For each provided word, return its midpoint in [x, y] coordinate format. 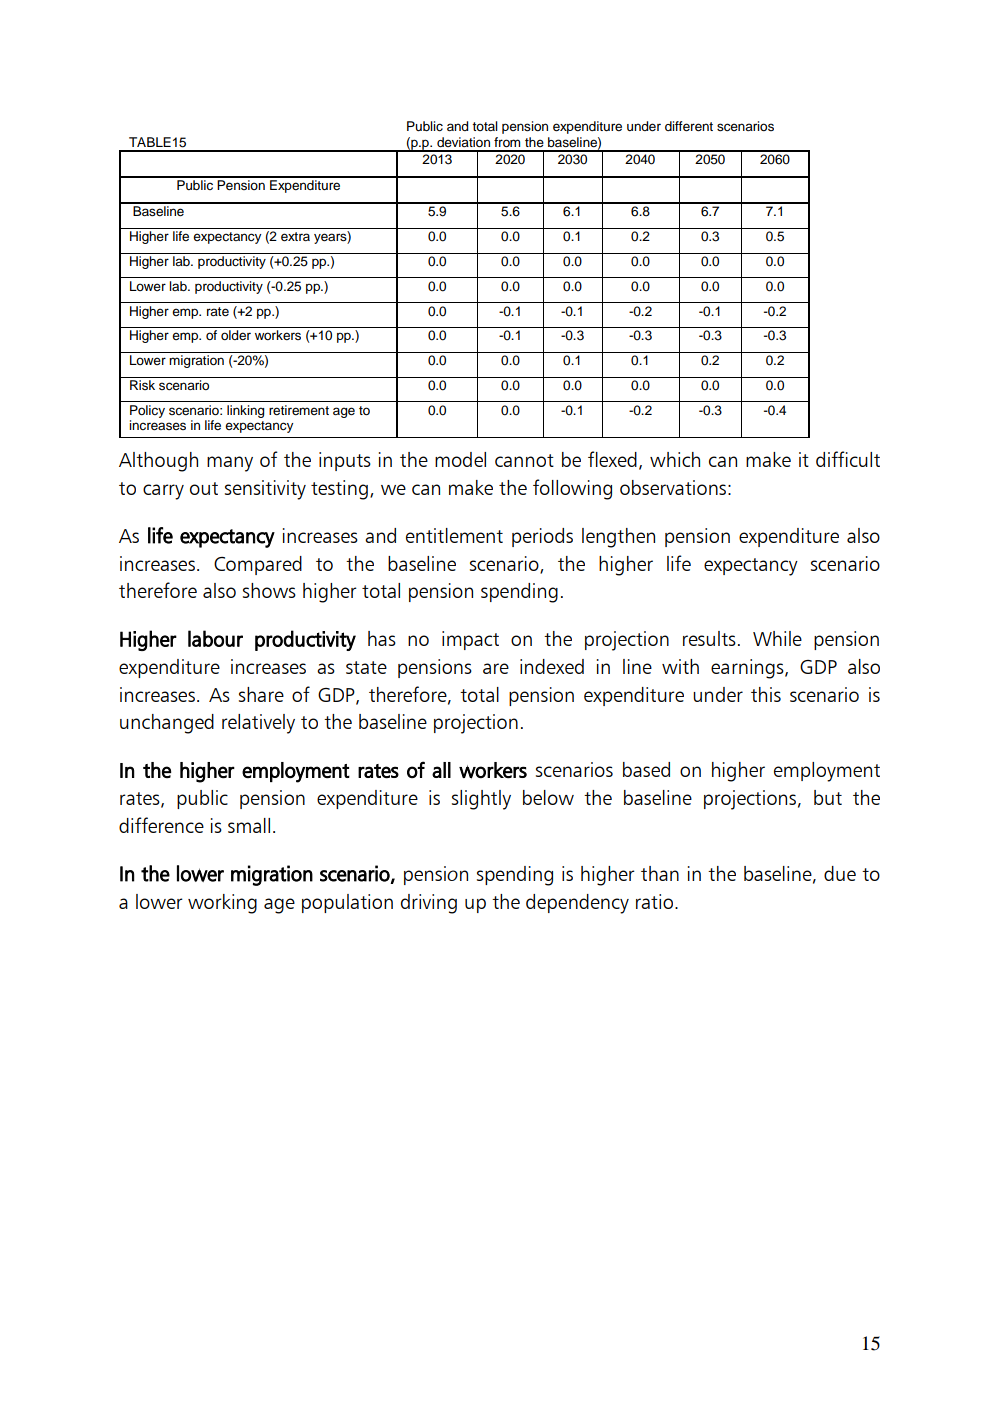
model [460, 459]
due [840, 873]
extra [295, 236]
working [222, 904]
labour [215, 638]
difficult [848, 459]
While [777, 638]
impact [470, 640]
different [689, 126]
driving [429, 904]
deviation [463, 142]
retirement [299, 410]
